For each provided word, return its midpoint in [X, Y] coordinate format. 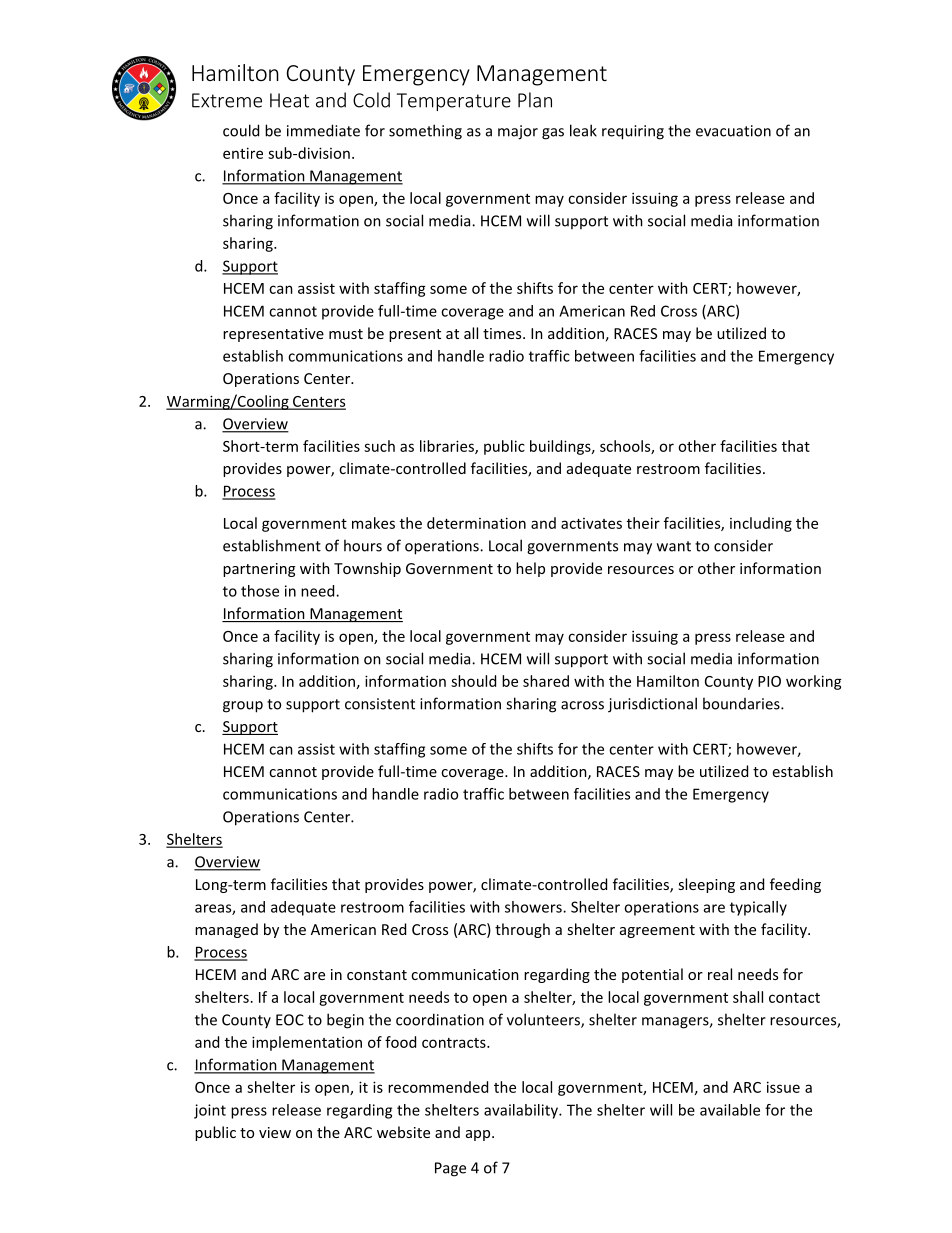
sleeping [706, 885]
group [243, 707]
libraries [448, 447]
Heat [289, 100]
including [761, 524]
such [379, 446]
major [518, 132]
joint [210, 1111]
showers [534, 907]
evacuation [733, 131]
